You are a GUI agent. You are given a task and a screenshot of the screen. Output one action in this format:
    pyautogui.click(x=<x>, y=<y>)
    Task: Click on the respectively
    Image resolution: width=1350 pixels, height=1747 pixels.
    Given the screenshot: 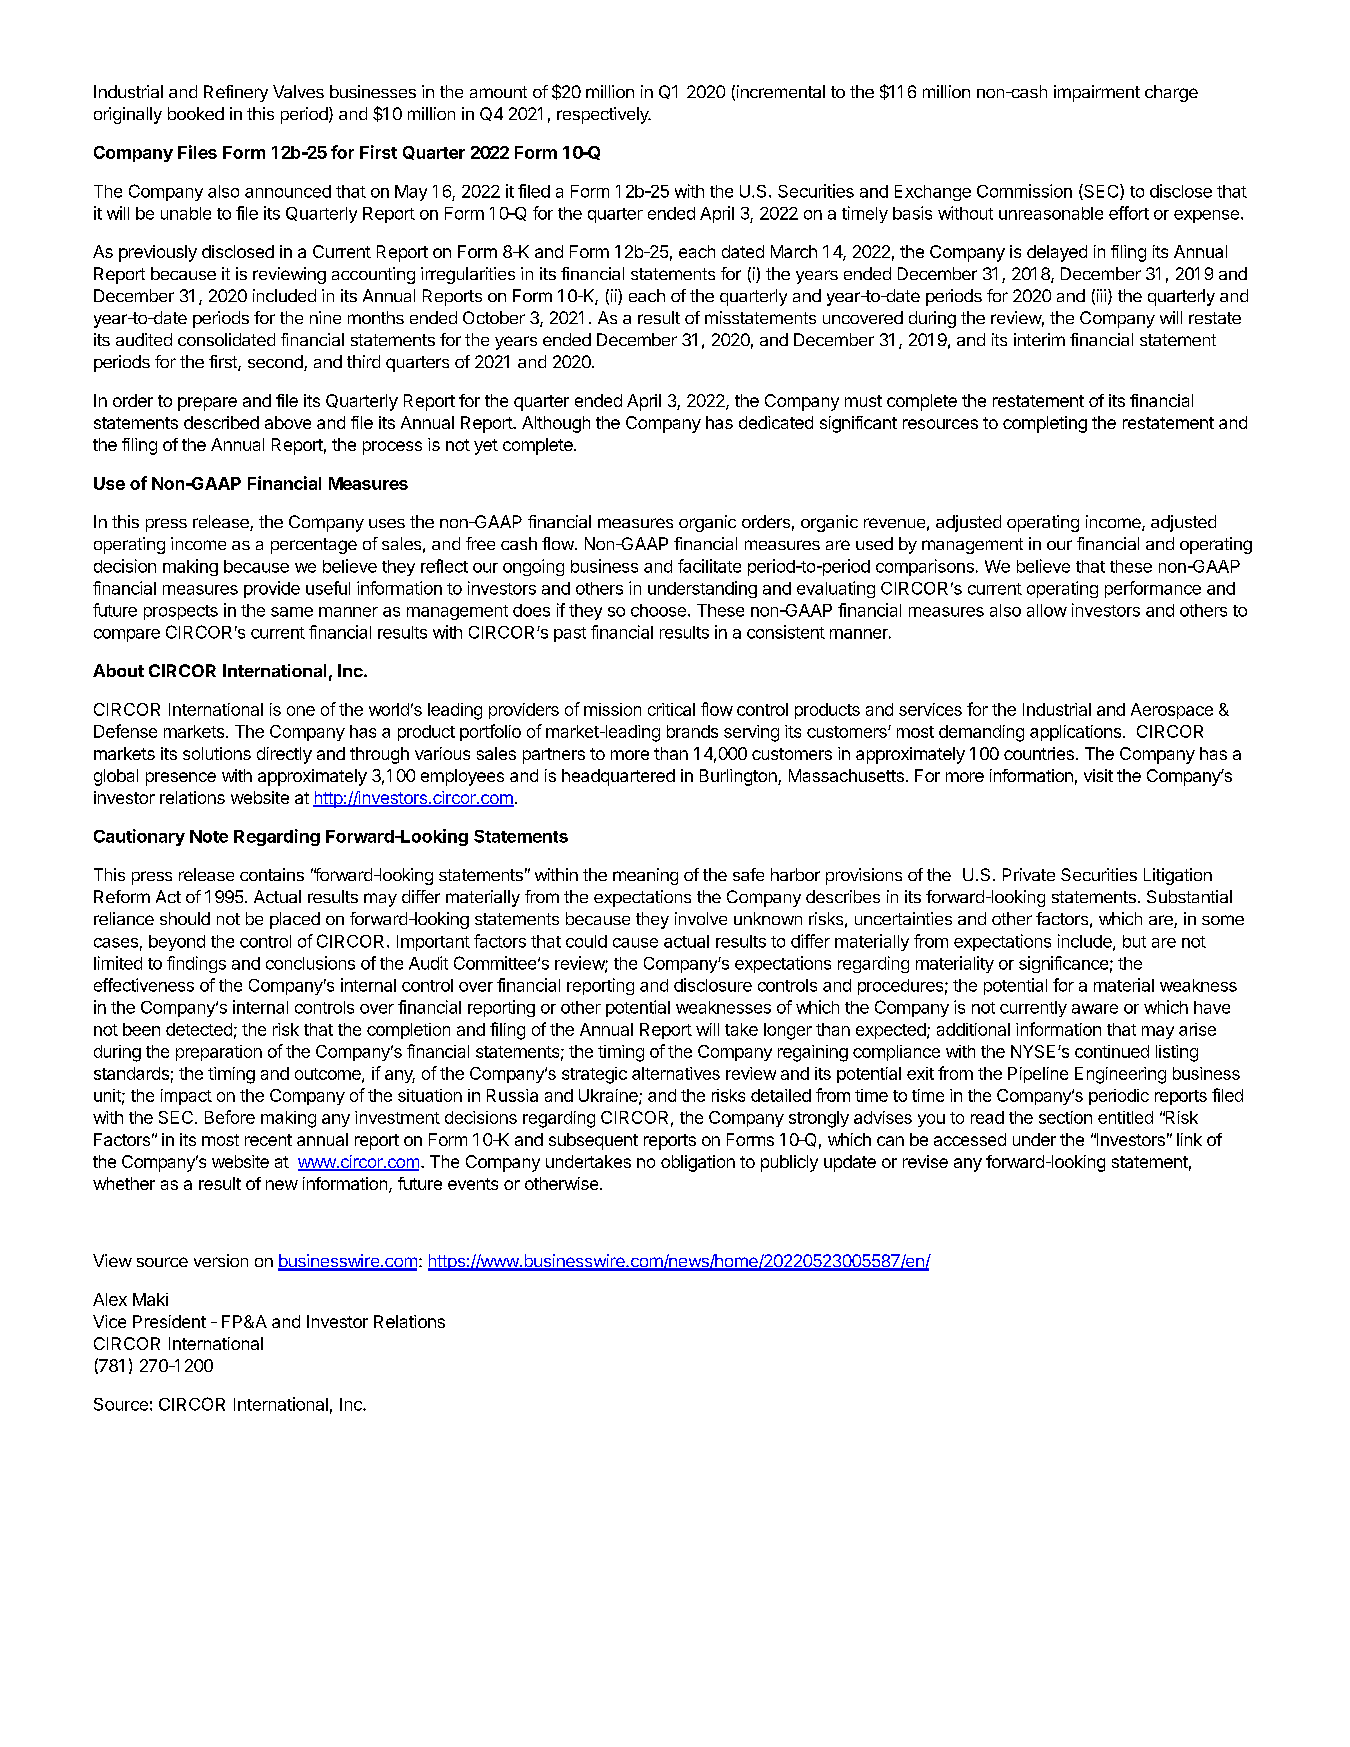 What is the action you would take?
    pyautogui.click(x=604, y=115)
